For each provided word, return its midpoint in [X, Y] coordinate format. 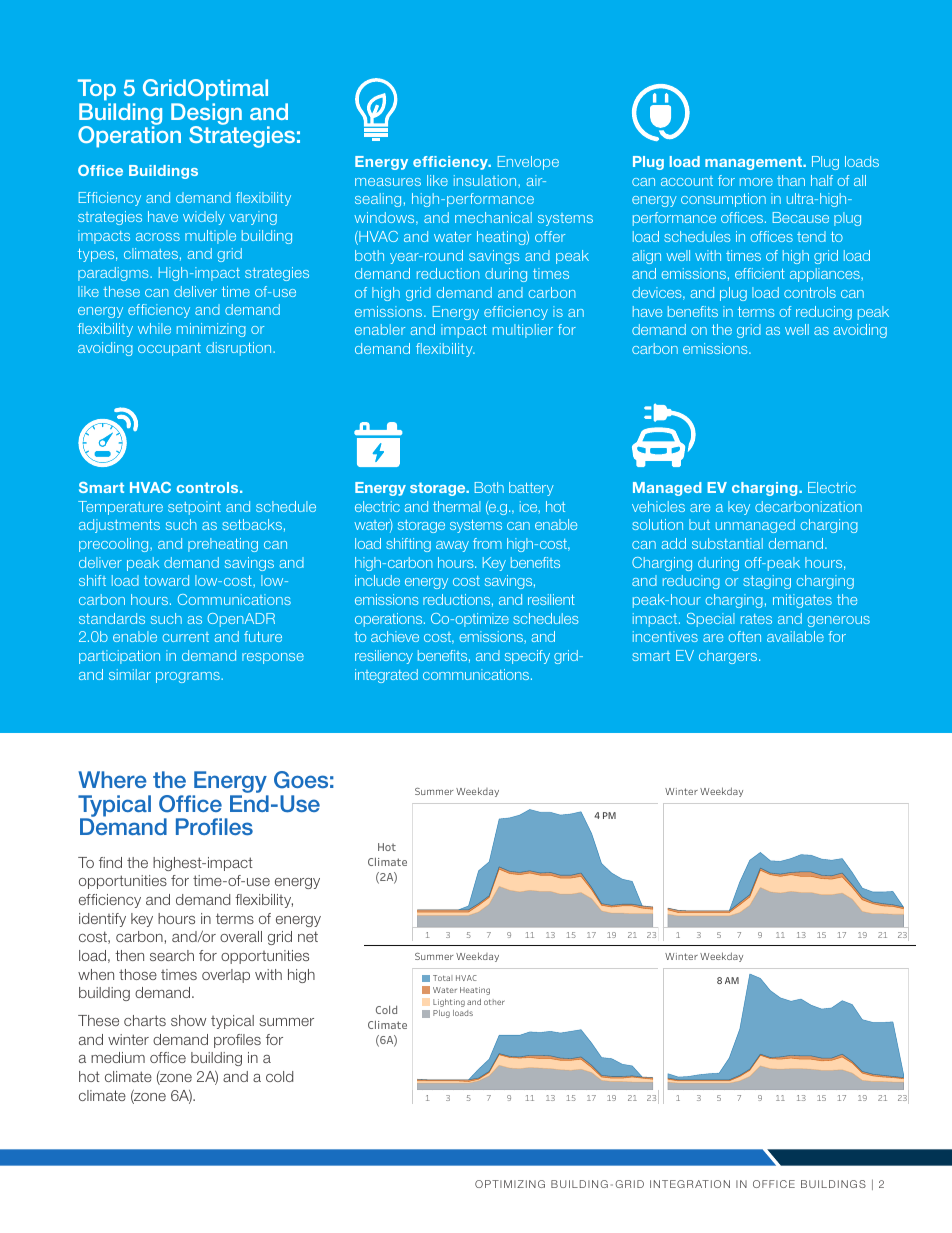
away [452, 546]
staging [767, 582]
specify [527, 657]
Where [112, 779]
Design [206, 115]
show [188, 1020]
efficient [760, 273]
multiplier [523, 331]
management [755, 163]
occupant [169, 349]
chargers [729, 657]
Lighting [449, 1003]
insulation [486, 180]
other [494, 1002]
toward [166, 580]
